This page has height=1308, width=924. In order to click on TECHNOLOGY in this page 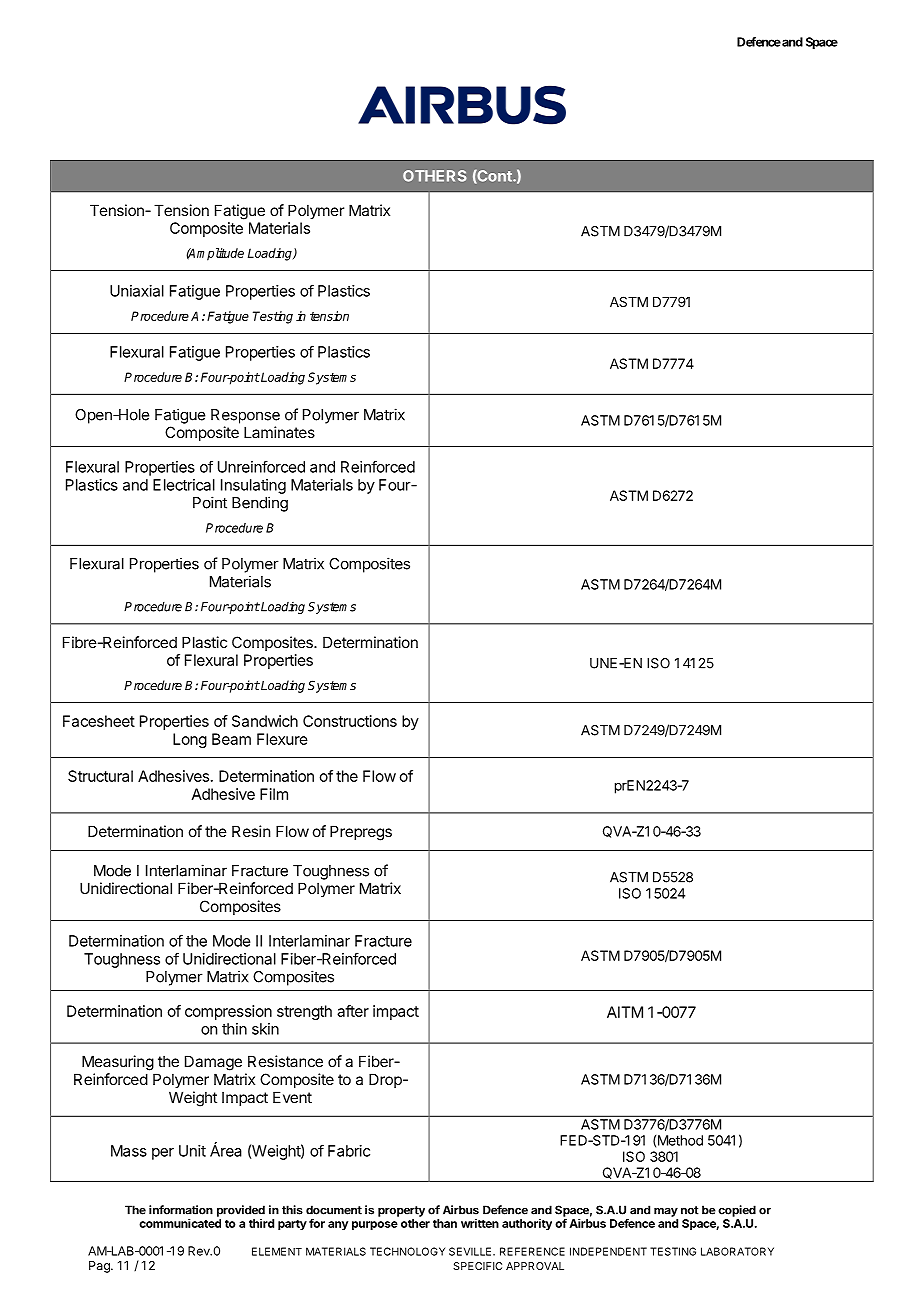, I will do `click(407, 1251)`.
